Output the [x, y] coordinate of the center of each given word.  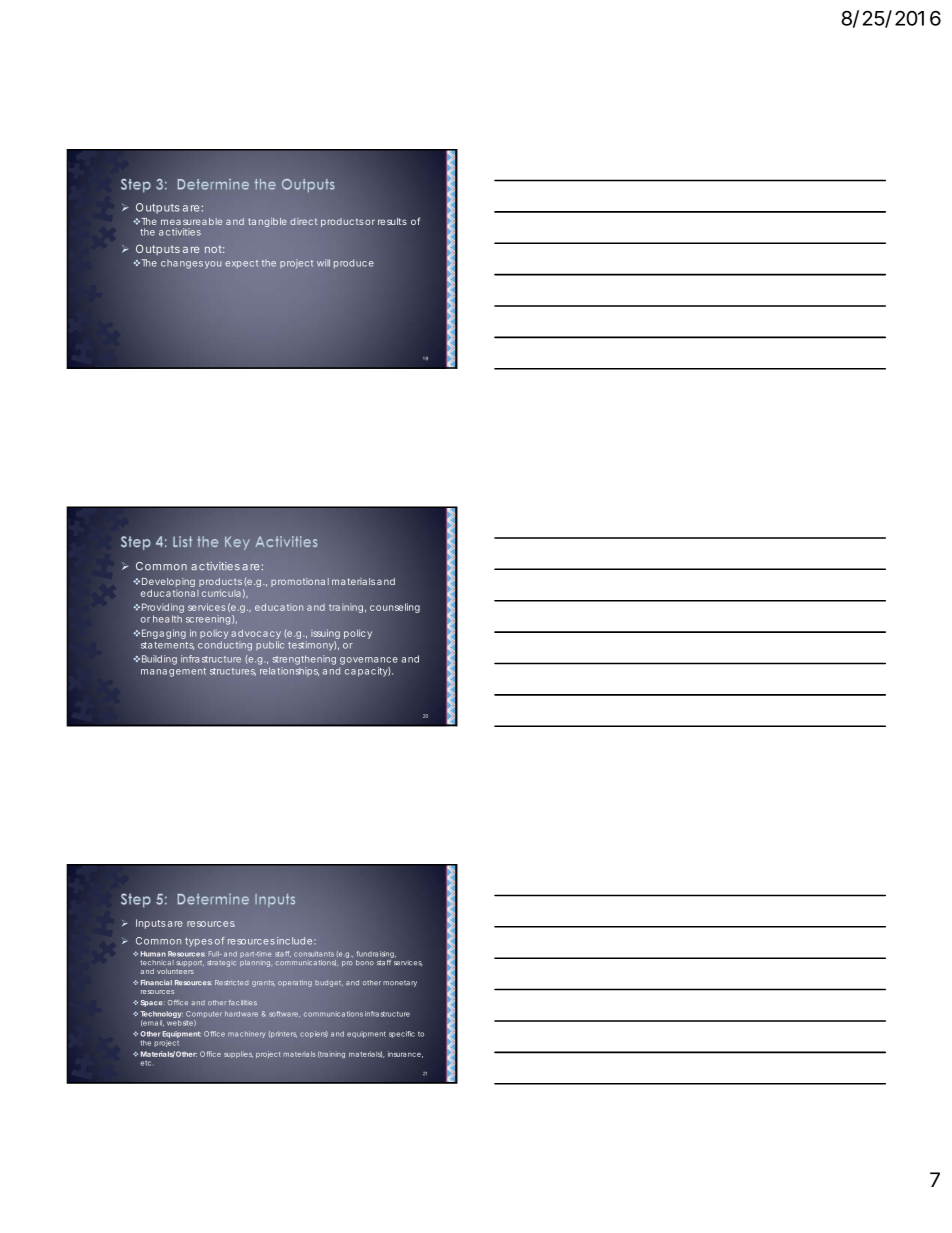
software [284, 1014]
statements [167, 646]
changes [182, 264]
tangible [267, 222]
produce [354, 264]
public [270, 645]
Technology [162, 1016]
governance [369, 661]
